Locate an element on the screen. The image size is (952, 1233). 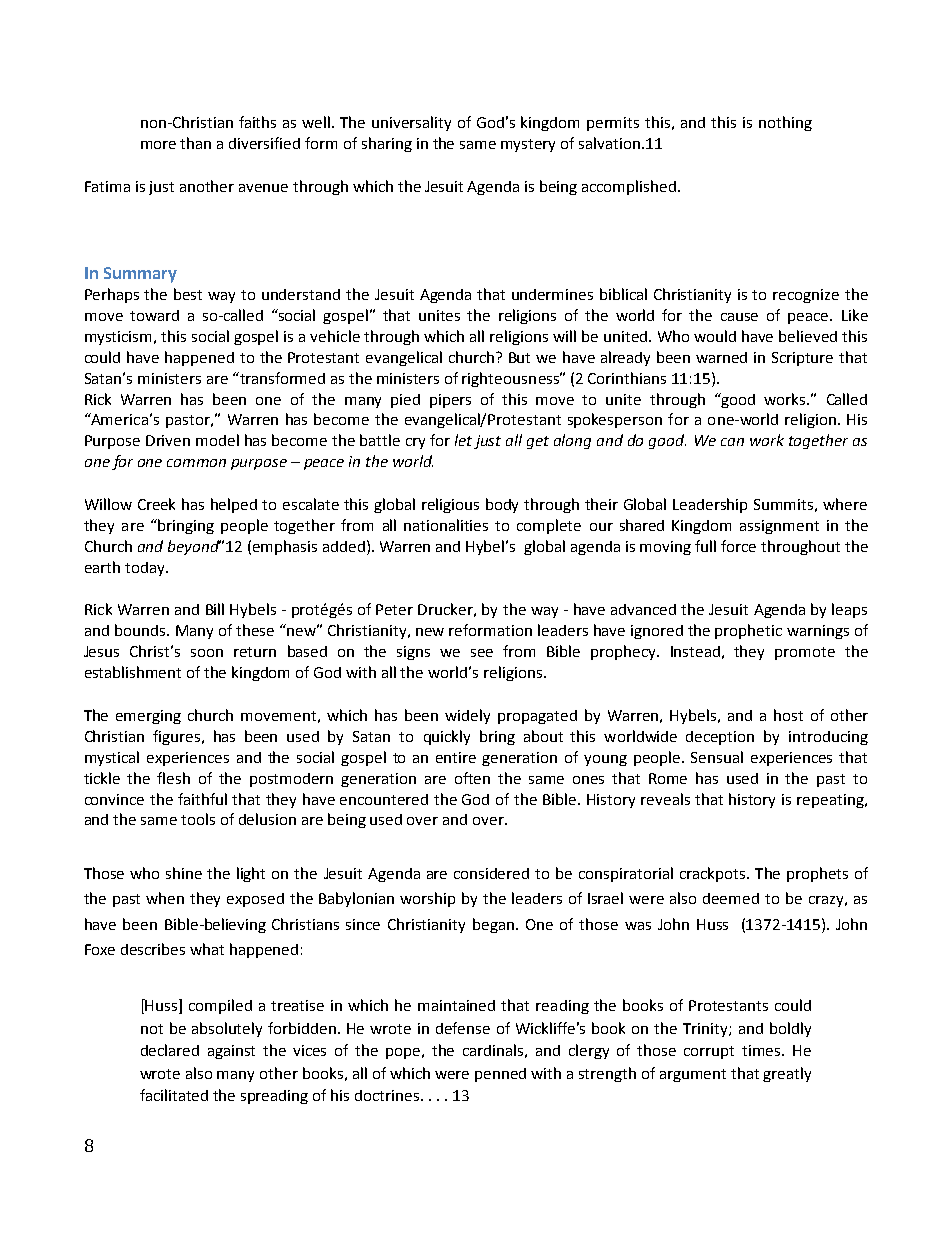
Bill is located at coordinates (215, 609).
